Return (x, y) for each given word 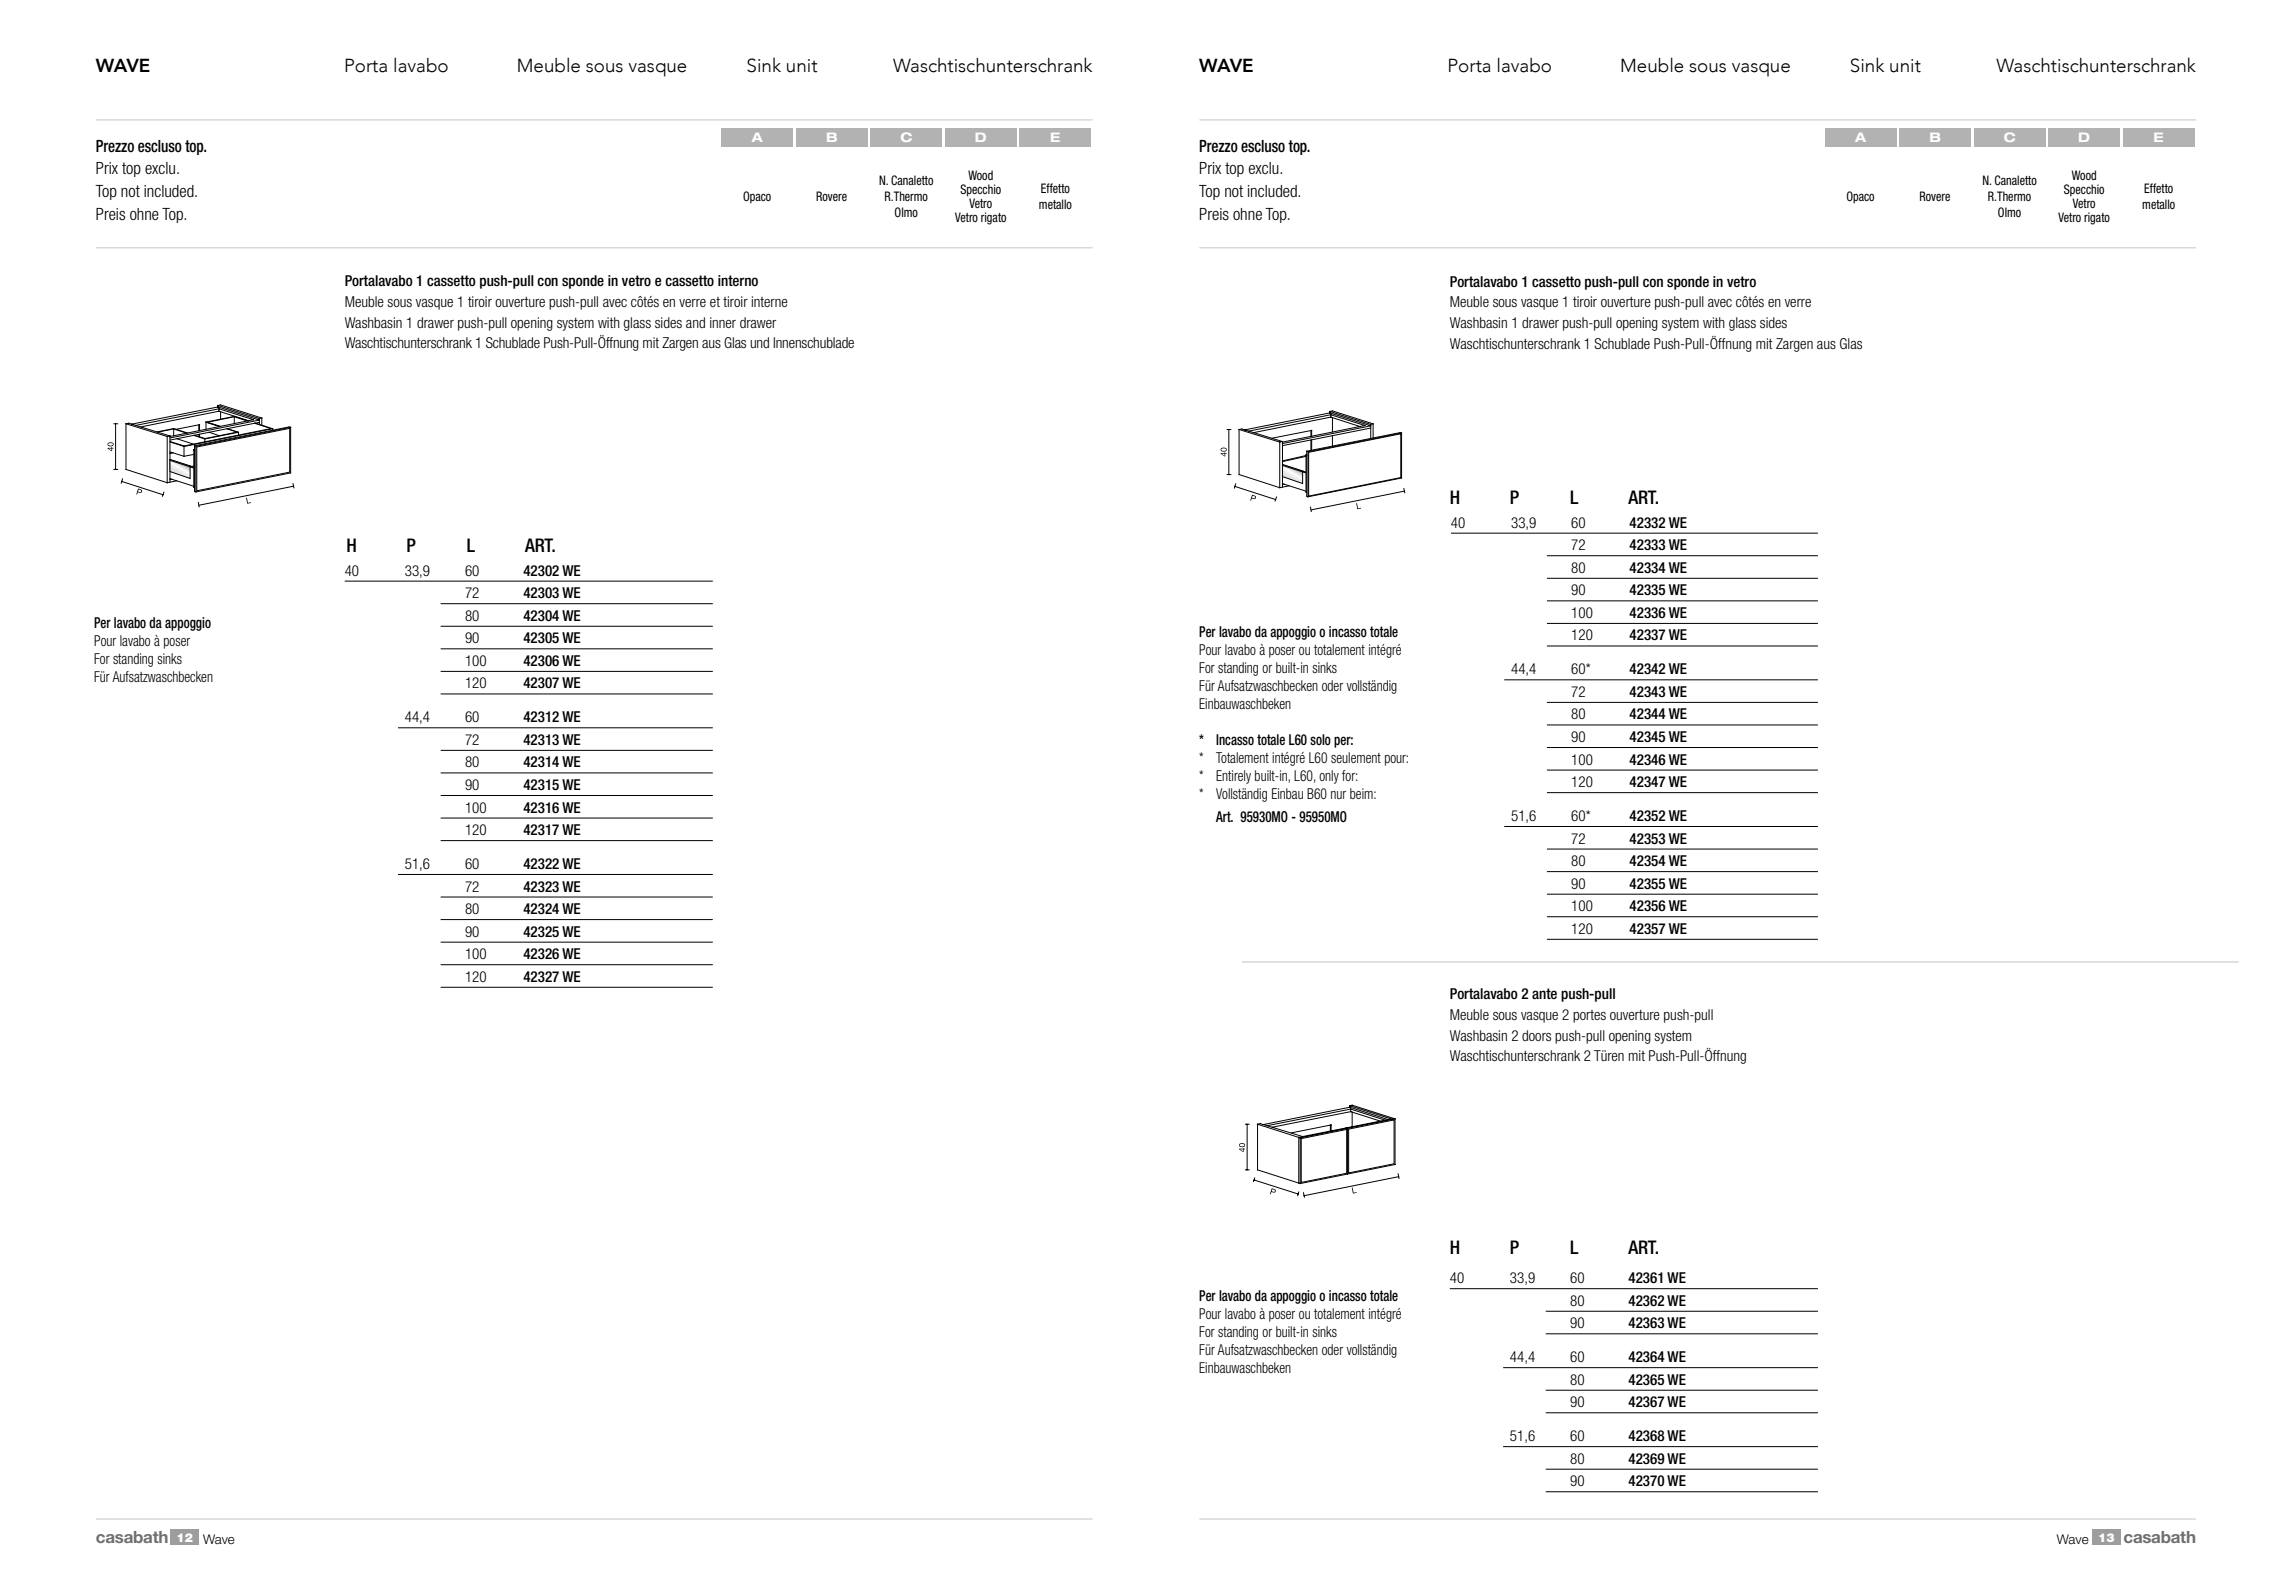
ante (1544, 993)
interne (770, 301)
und (759, 342)
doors (1536, 1035)
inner (723, 322)
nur (1338, 795)
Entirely (1233, 777)
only (1329, 777)
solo (1320, 739)
